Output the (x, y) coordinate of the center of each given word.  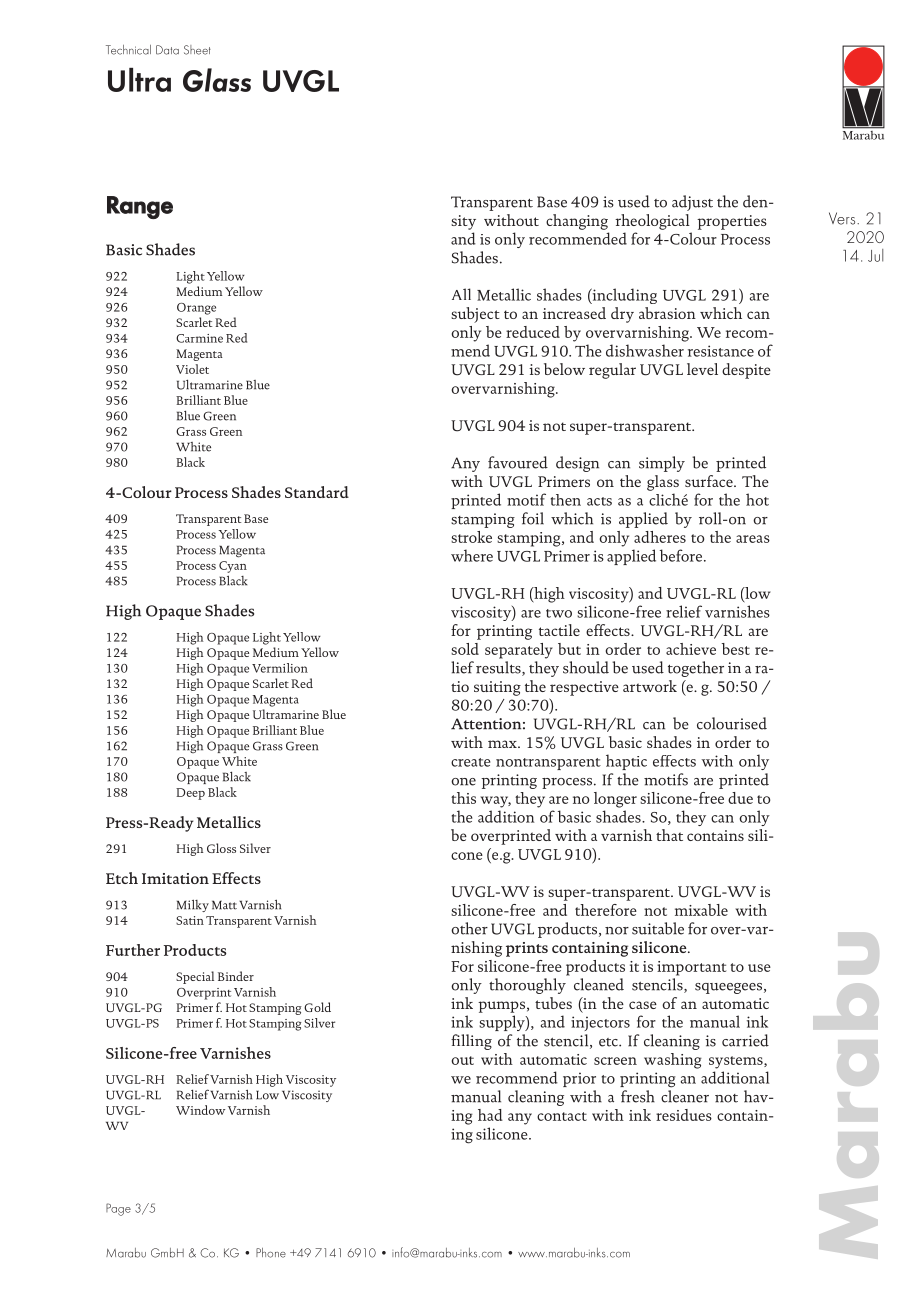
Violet (192, 369)
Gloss (221, 848)
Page (118, 1209)
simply (662, 464)
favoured (518, 462)
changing (577, 222)
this (463, 798)
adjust (692, 203)
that (669, 835)
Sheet (197, 50)
